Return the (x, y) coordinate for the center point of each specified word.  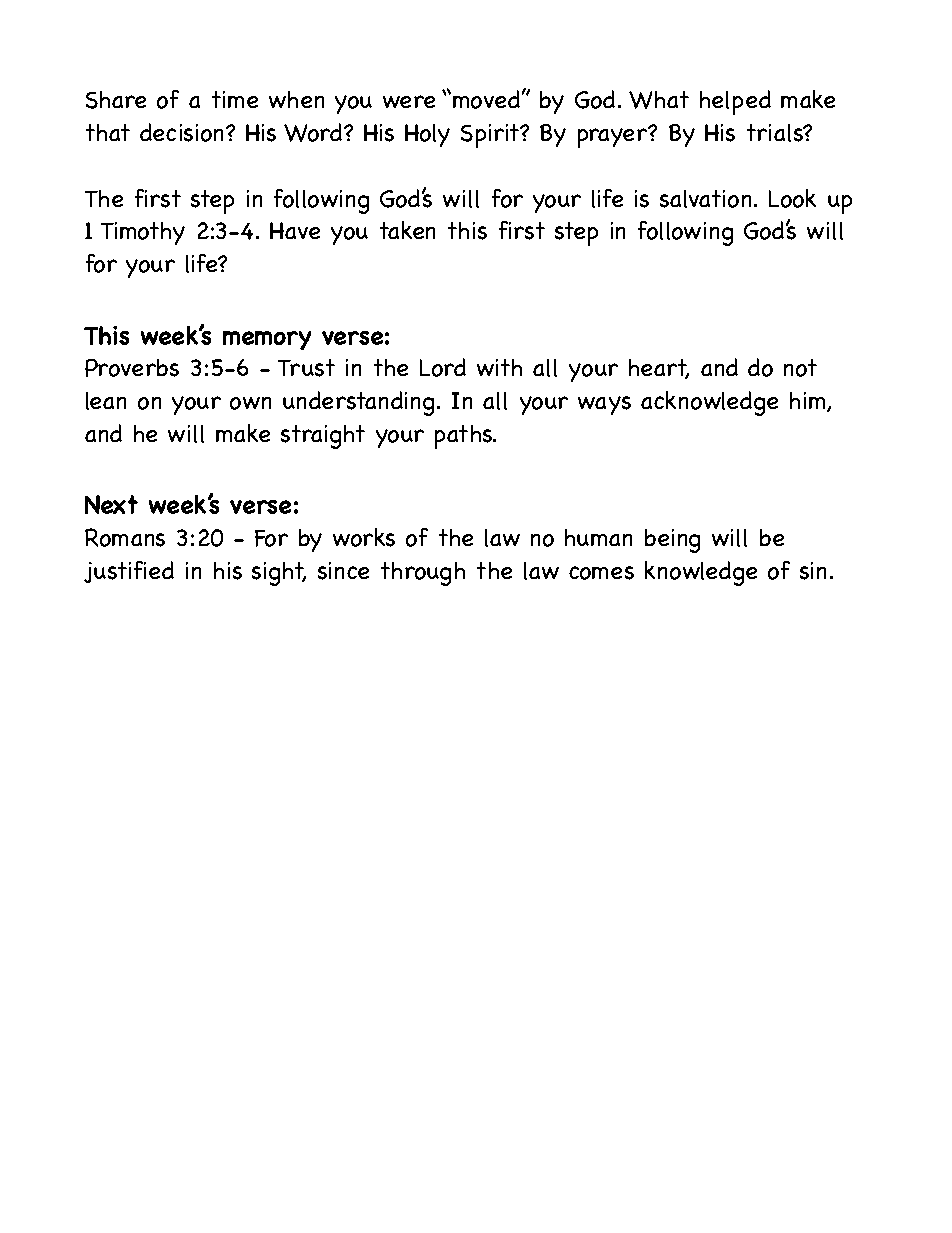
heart (659, 369)
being (672, 541)
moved (486, 99)
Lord (443, 367)
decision (183, 132)
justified (129, 572)
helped (735, 102)
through (423, 574)
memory (267, 340)
